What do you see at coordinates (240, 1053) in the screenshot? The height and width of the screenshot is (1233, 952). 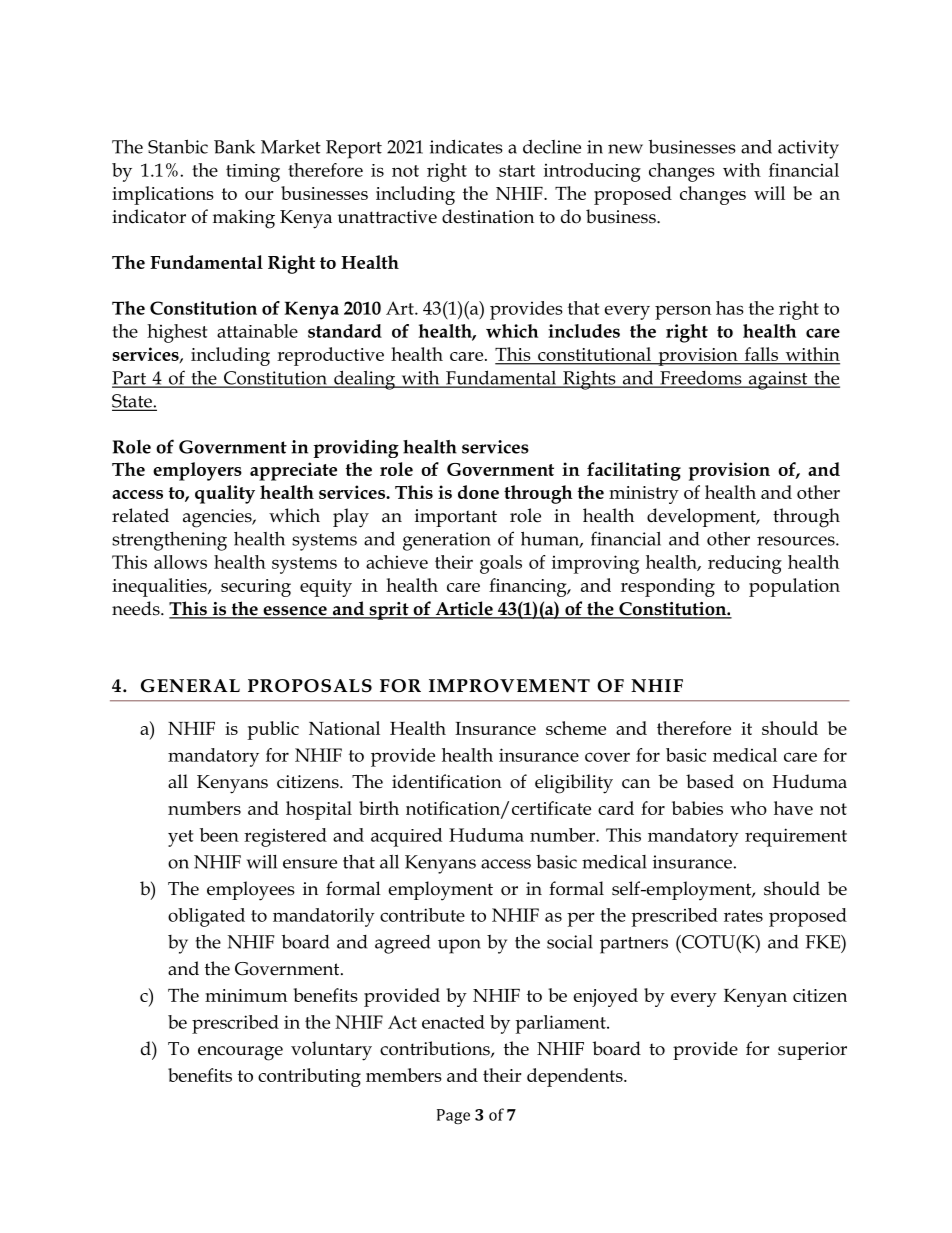 I see `encourage` at bounding box center [240, 1053].
